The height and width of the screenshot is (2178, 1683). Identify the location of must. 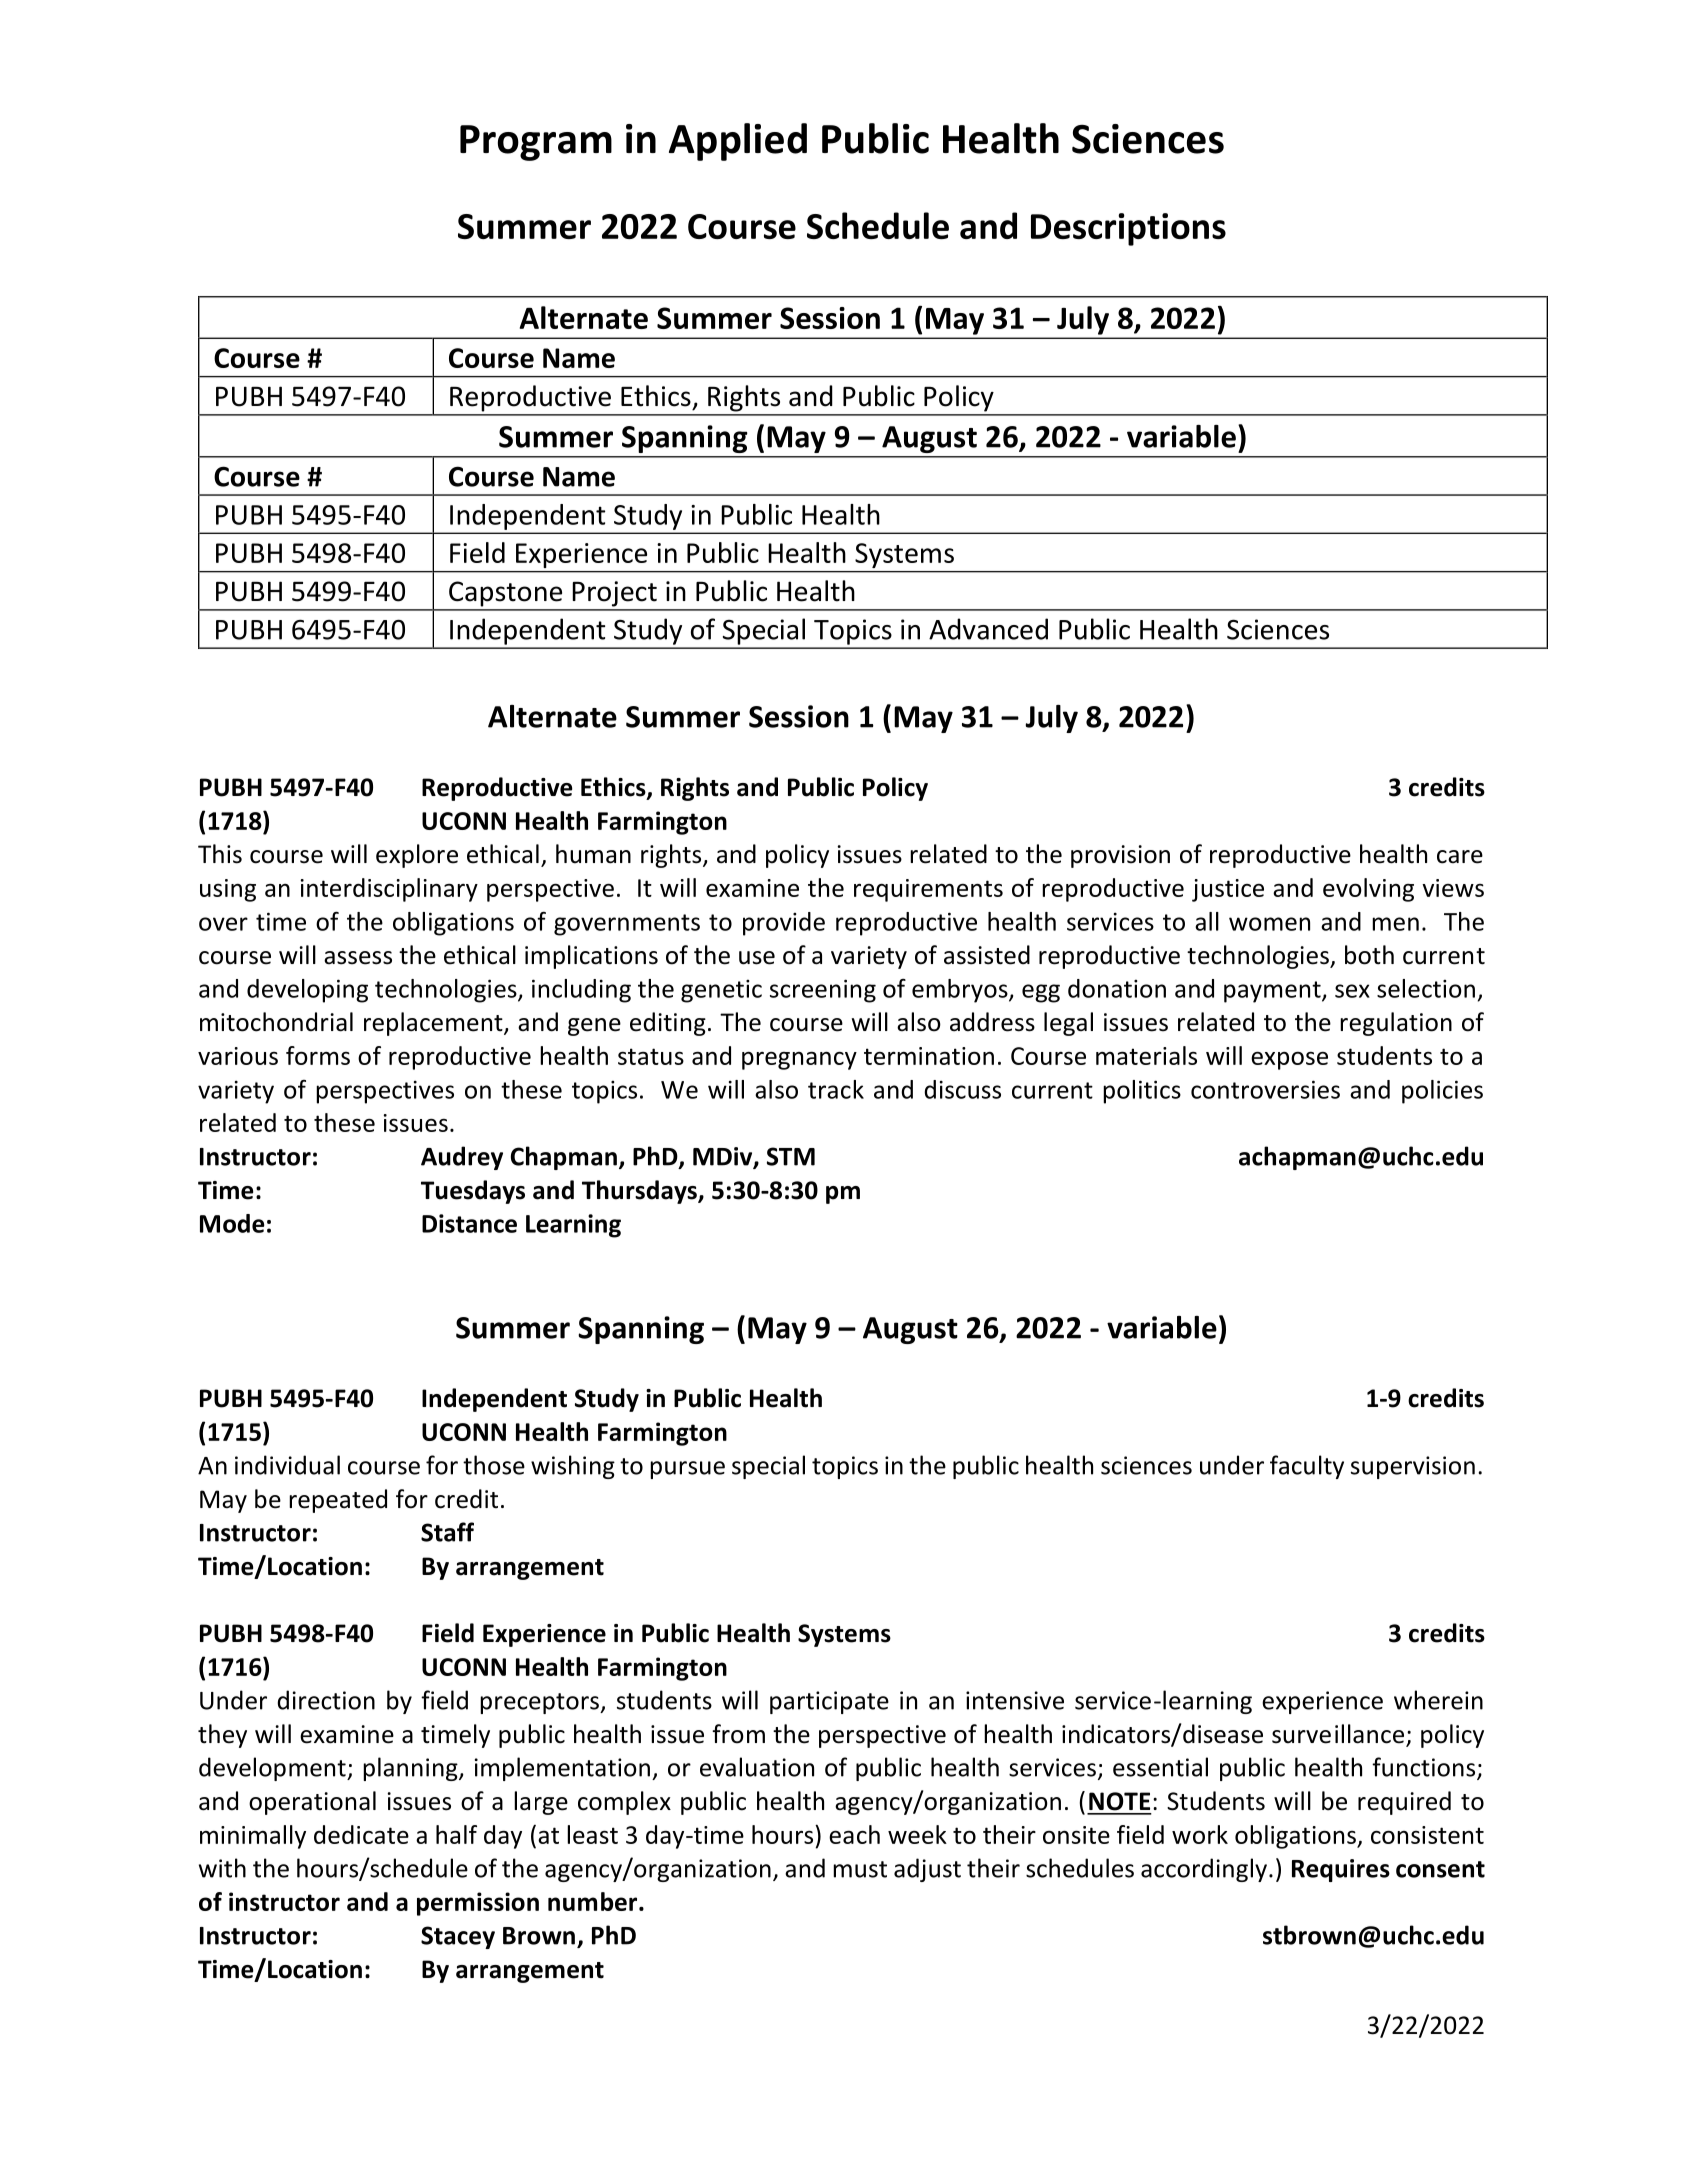
(860, 1869).
